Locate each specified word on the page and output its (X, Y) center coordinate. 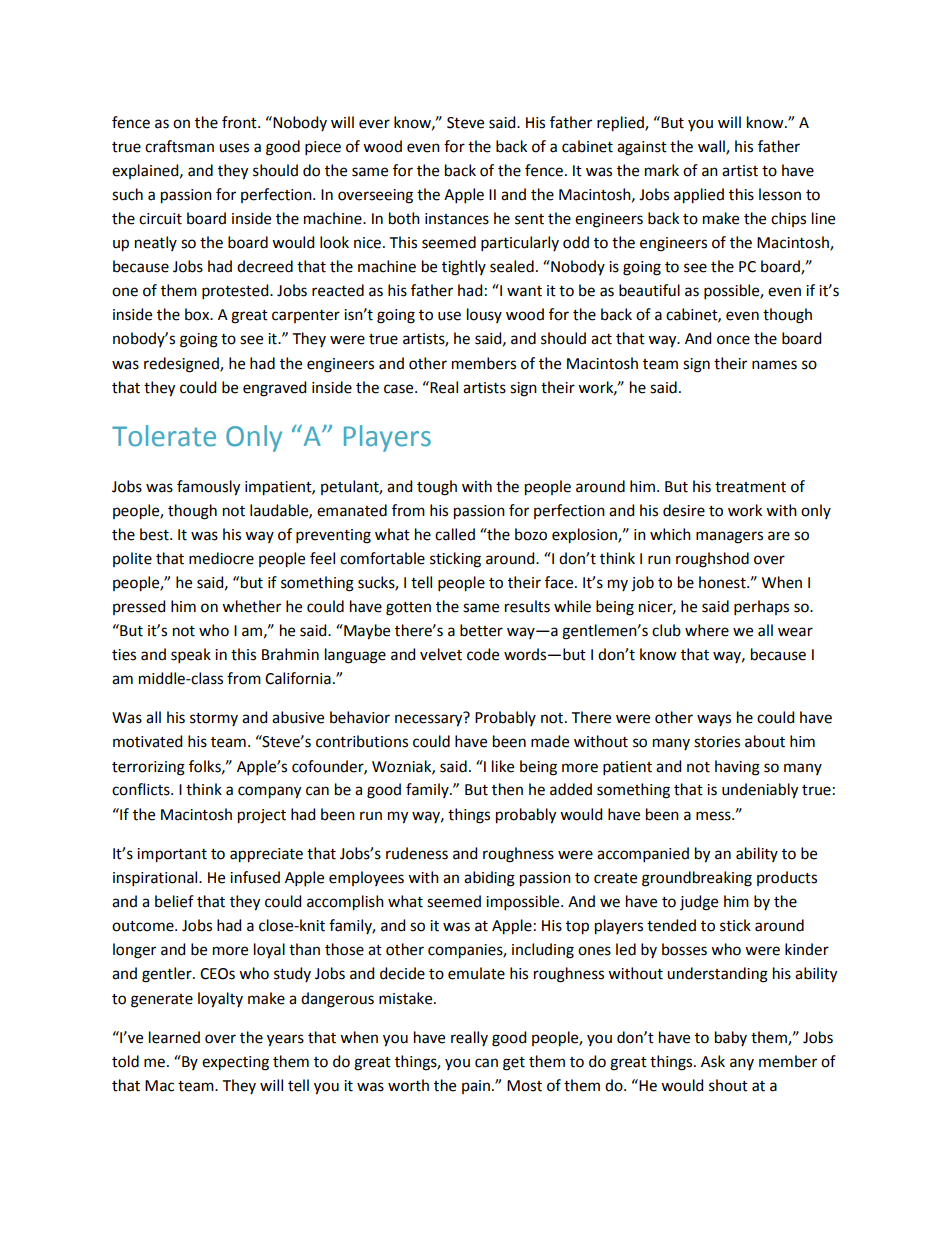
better (481, 630)
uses (234, 148)
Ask (713, 1061)
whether (251, 606)
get (514, 1064)
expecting (235, 1063)
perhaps (761, 607)
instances (457, 219)
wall (712, 147)
